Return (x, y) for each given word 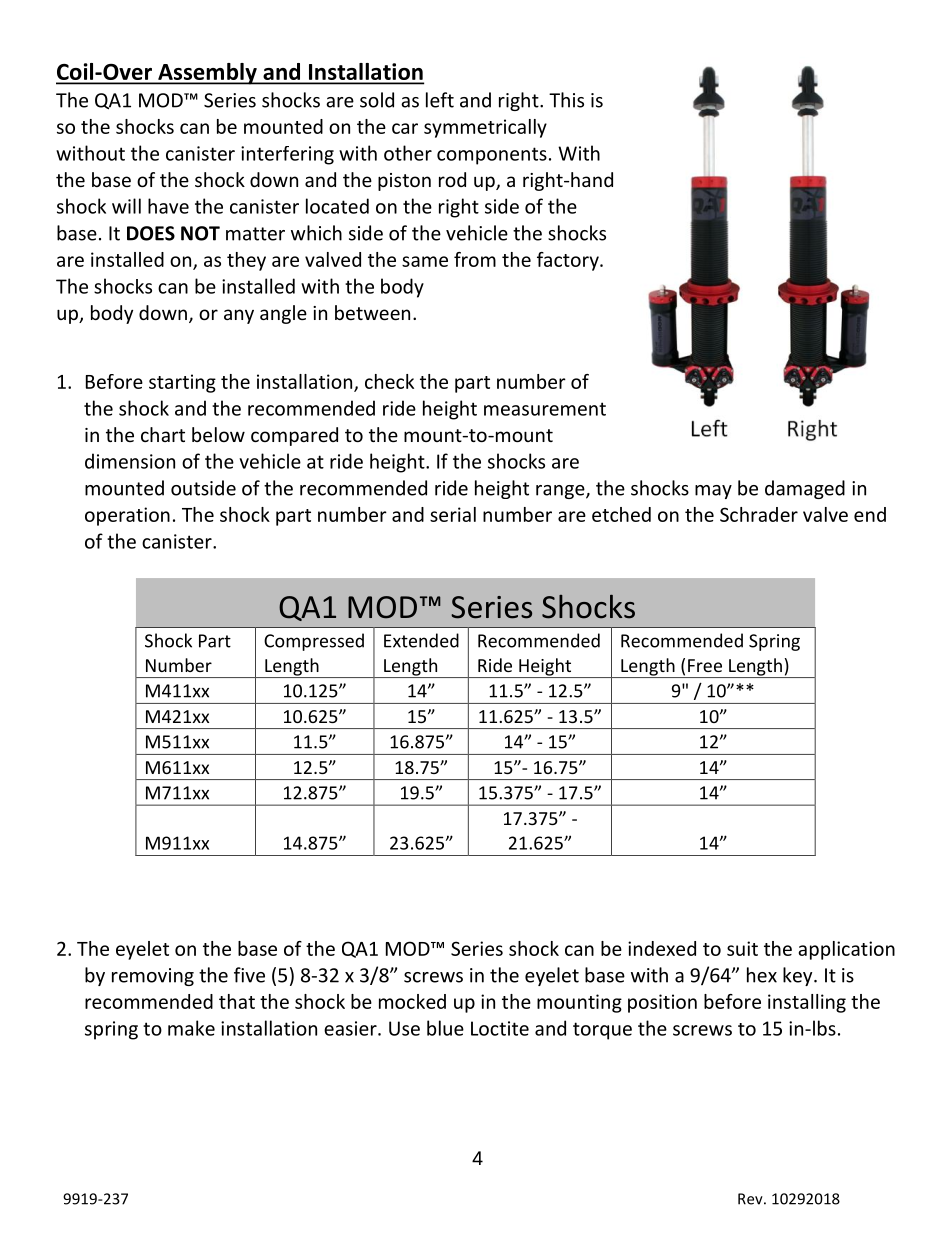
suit (742, 948)
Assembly (207, 74)
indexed (662, 948)
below (218, 434)
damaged (805, 489)
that (237, 1001)
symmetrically (485, 128)
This (566, 100)
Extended (421, 640)
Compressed (314, 642)
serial (453, 514)
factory (569, 261)
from (475, 259)
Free (705, 665)
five (249, 975)
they (246, 261)
